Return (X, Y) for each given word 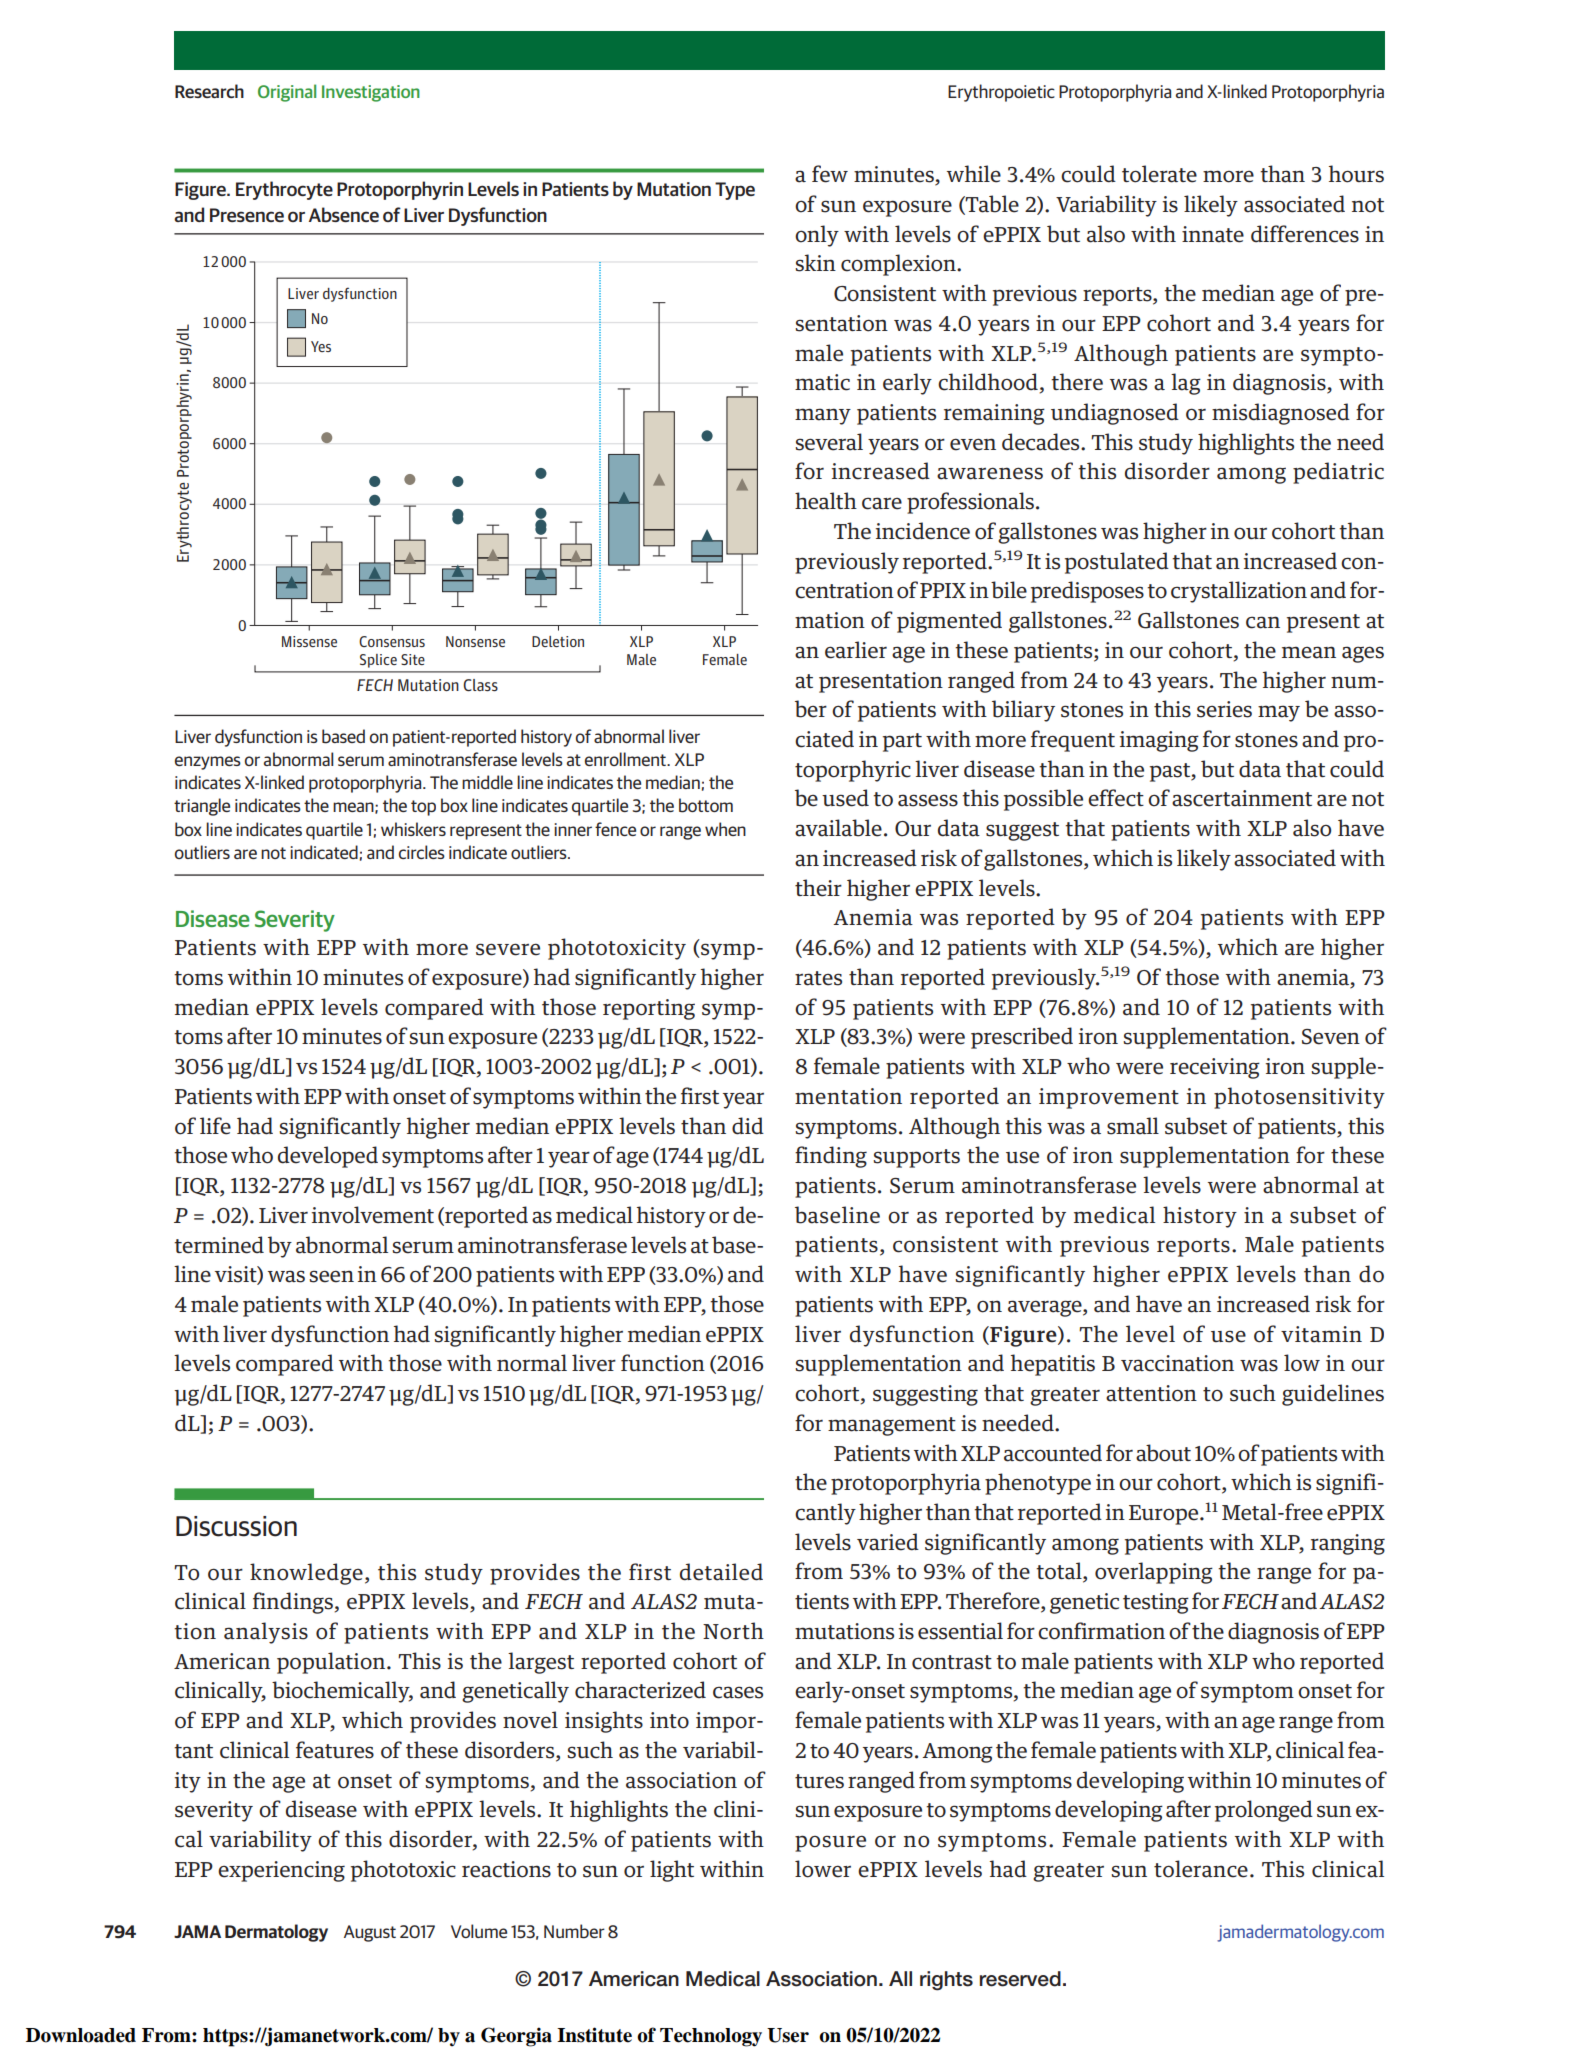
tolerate (1159, 174)
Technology (711, 2037)
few (830, 174)
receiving (1215, 1068)
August (370, 1933)
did (748, 1126)
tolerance (1201, 1869)
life (215, 1126)
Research (209, 91)
